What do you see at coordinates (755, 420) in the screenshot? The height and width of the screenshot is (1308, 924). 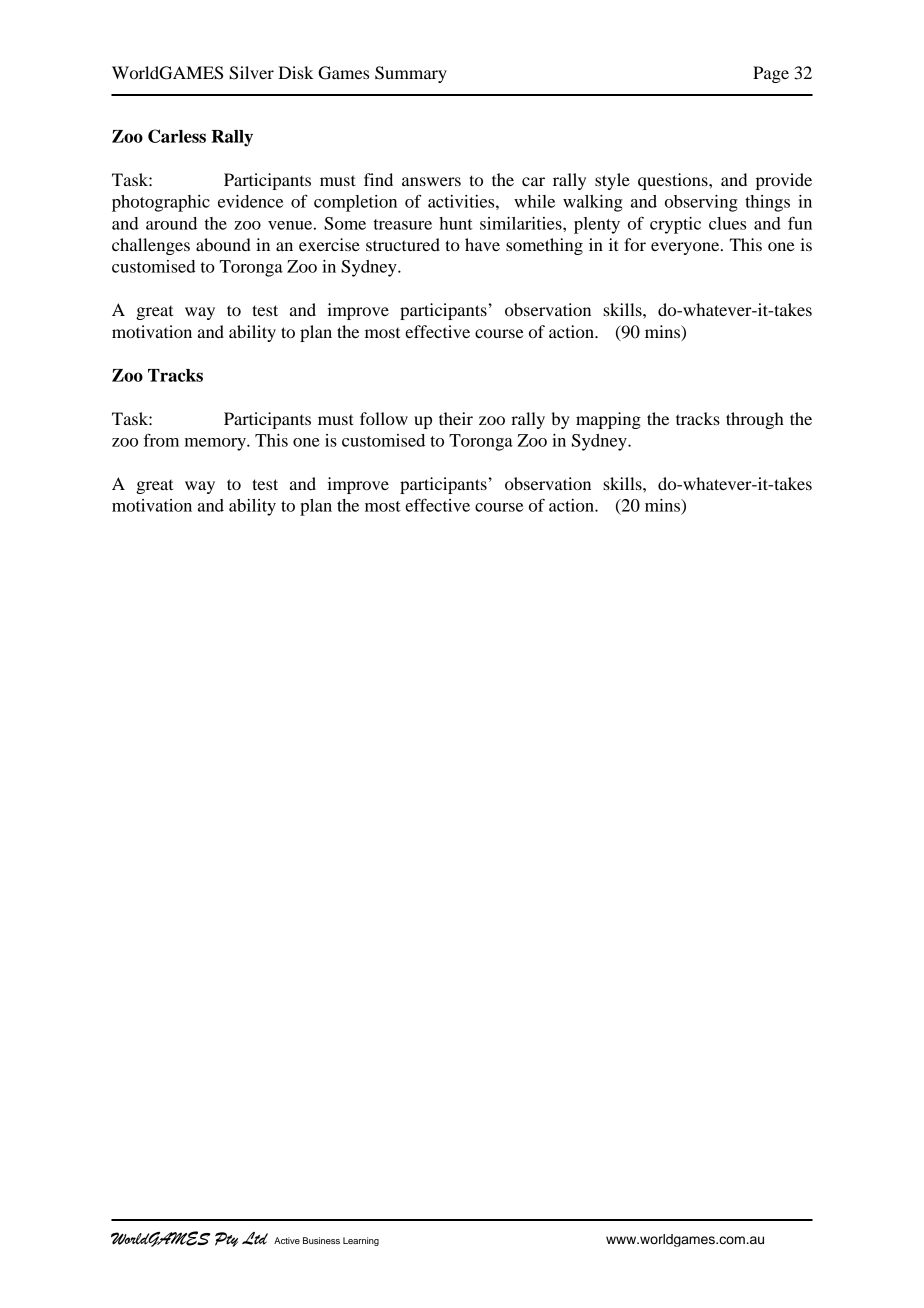 I see `through` at bounding box center [755, 420].
